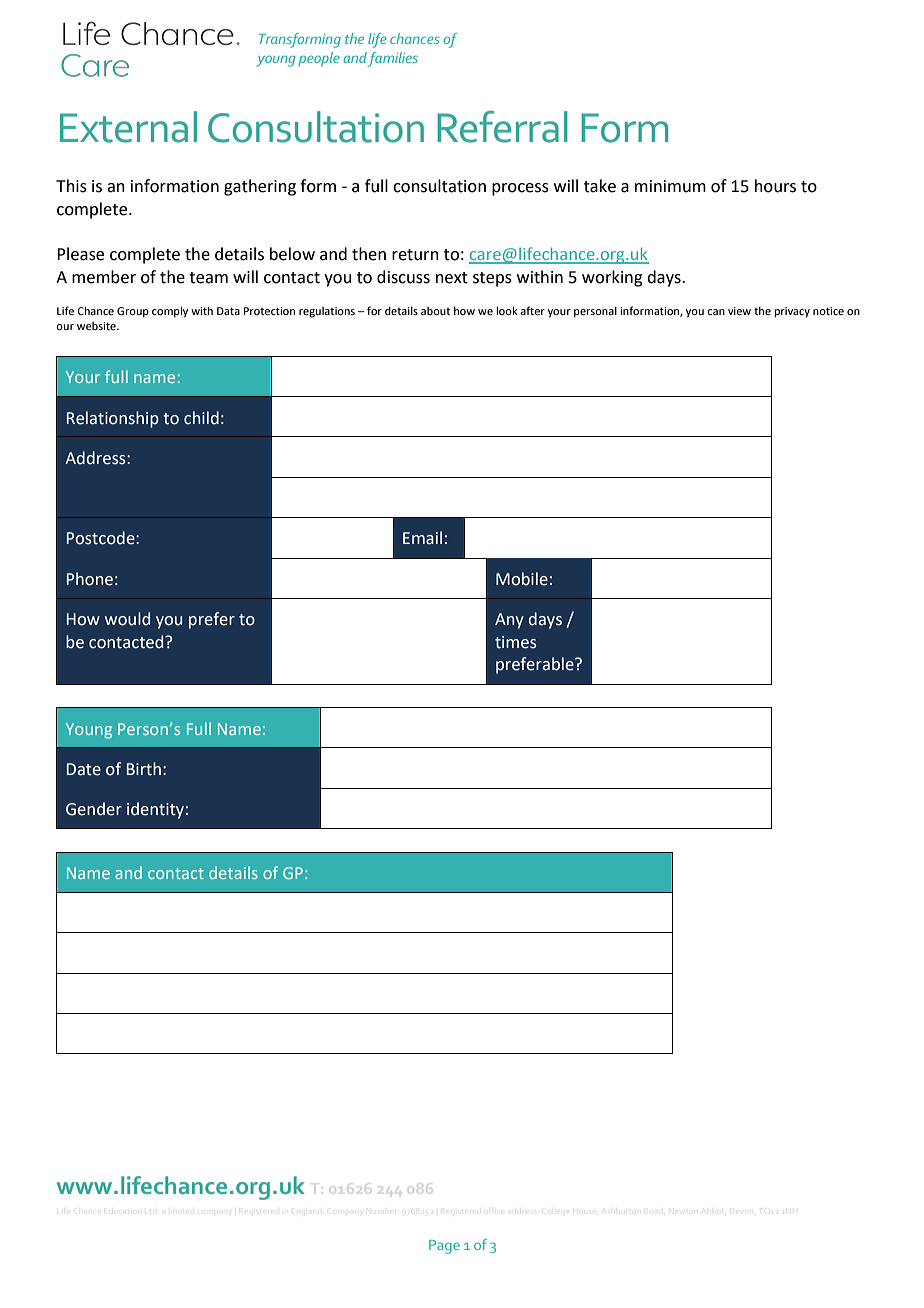 This page has height=1308, width=924. Describe the element at coordinates (90, 579) in the page. I see `Phone` at that location.
